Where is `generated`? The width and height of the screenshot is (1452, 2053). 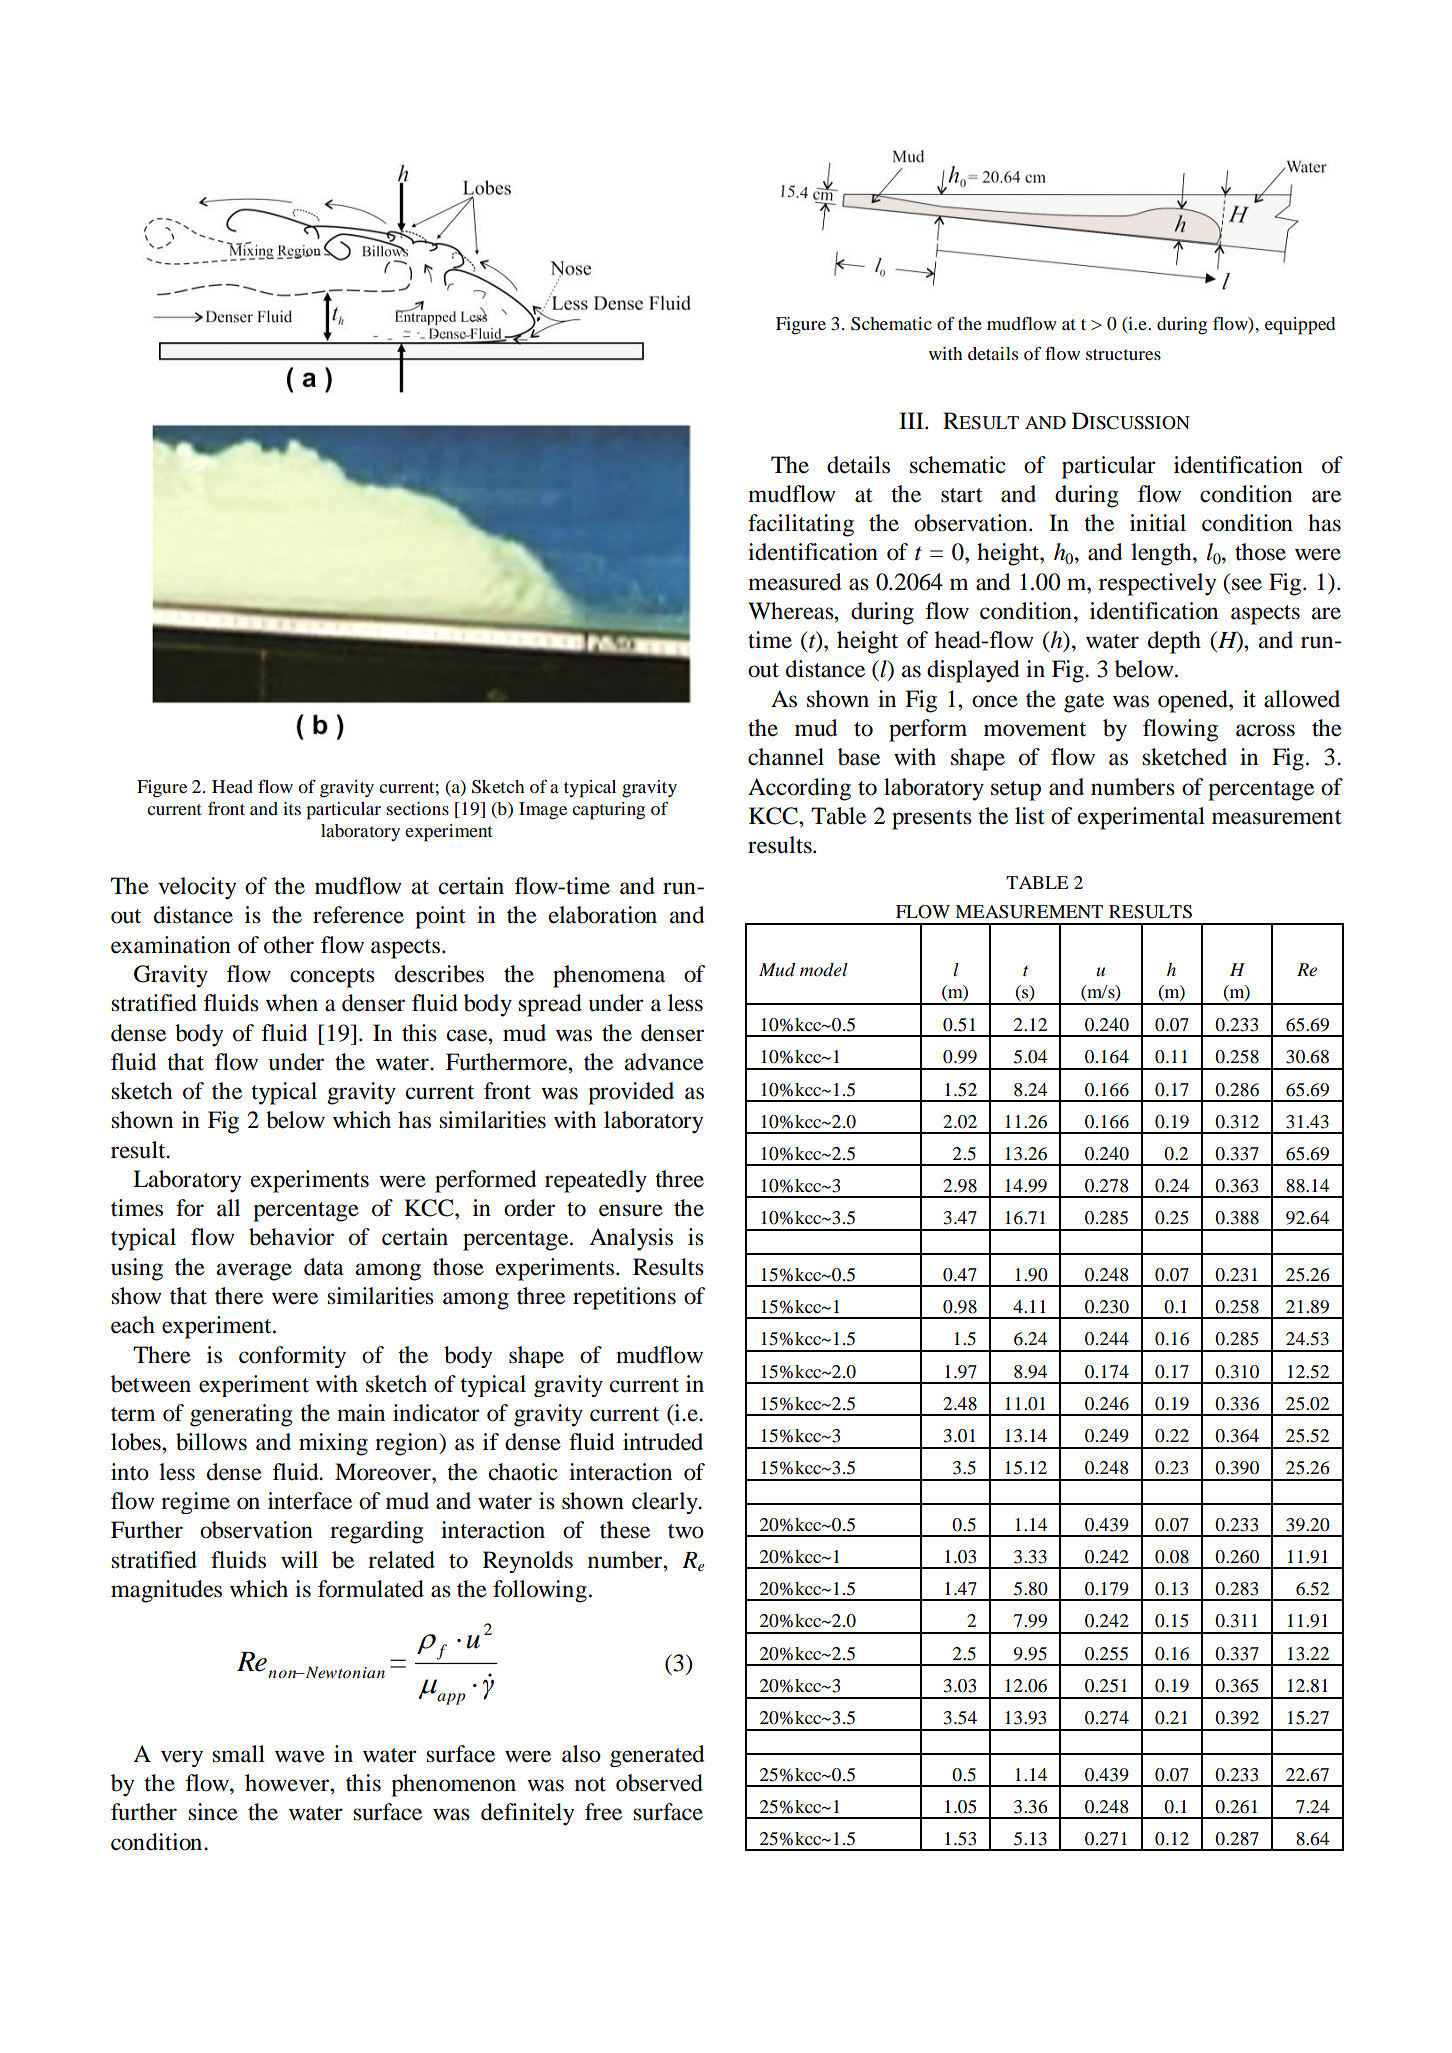
generated is located at coordinates (657, 1756).
